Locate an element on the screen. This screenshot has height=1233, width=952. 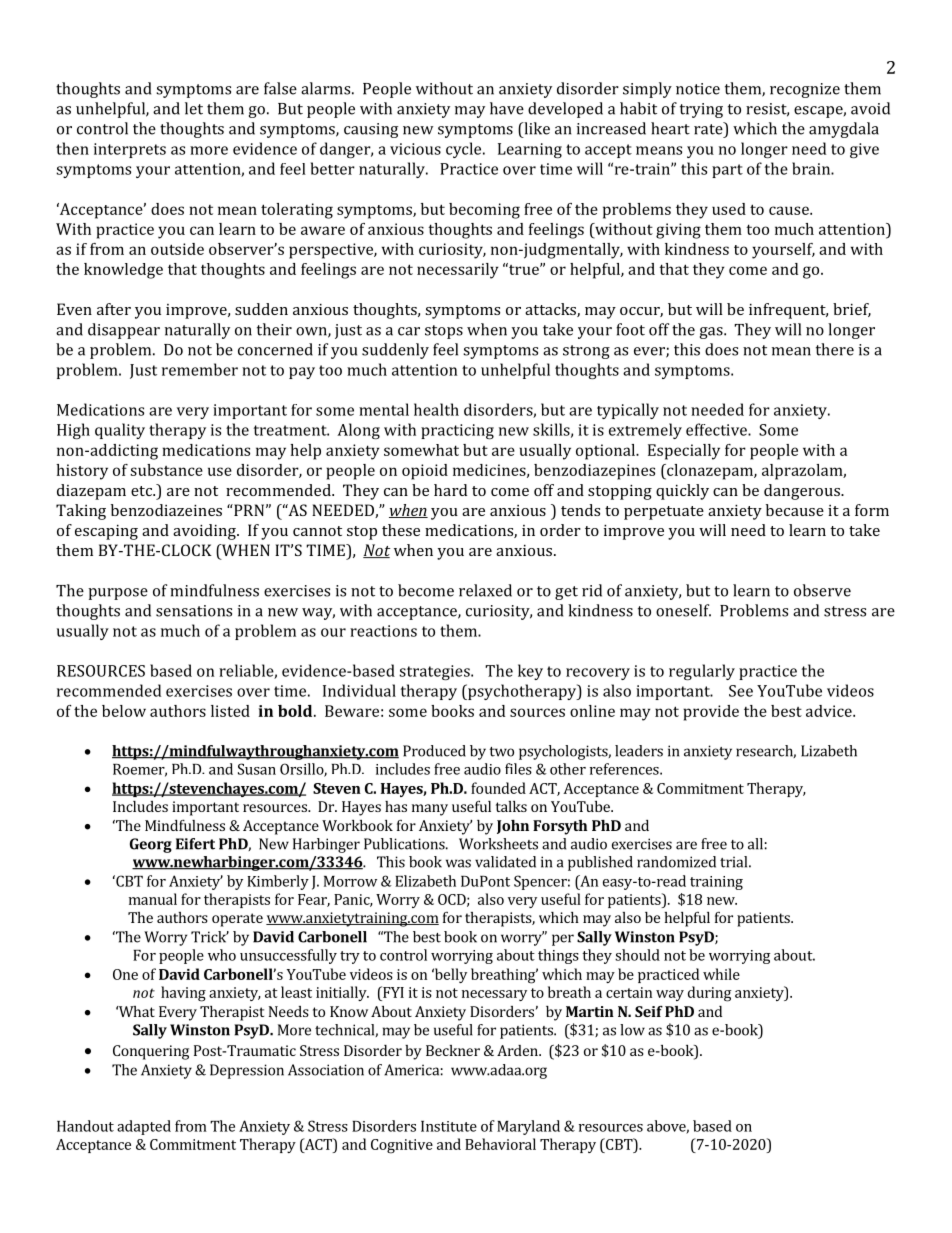
sensations is located at coordinates (194, 611).
